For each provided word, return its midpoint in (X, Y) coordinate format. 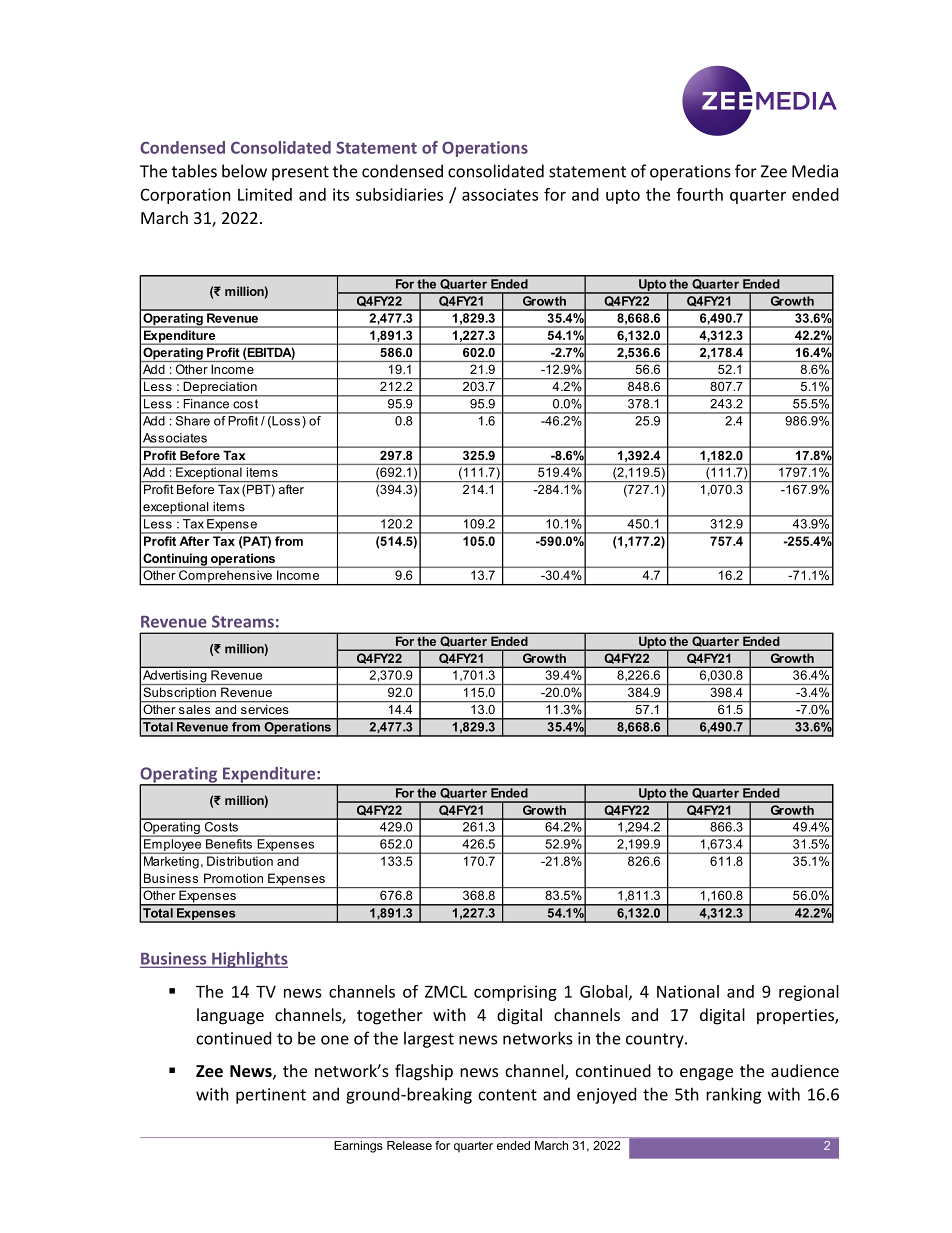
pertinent (271, 1096)
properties (796, 1017)
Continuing (175, 560)
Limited (265, 194)
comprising (515, 993)
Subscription (179, 694)
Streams (243, 621)
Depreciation (220, 389)
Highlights (249, 960)
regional (809, 993)
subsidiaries (399, 194)
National (688, 991)
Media (815, 171)
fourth (699, 194)
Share (192, 419)
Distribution (240, 861)
